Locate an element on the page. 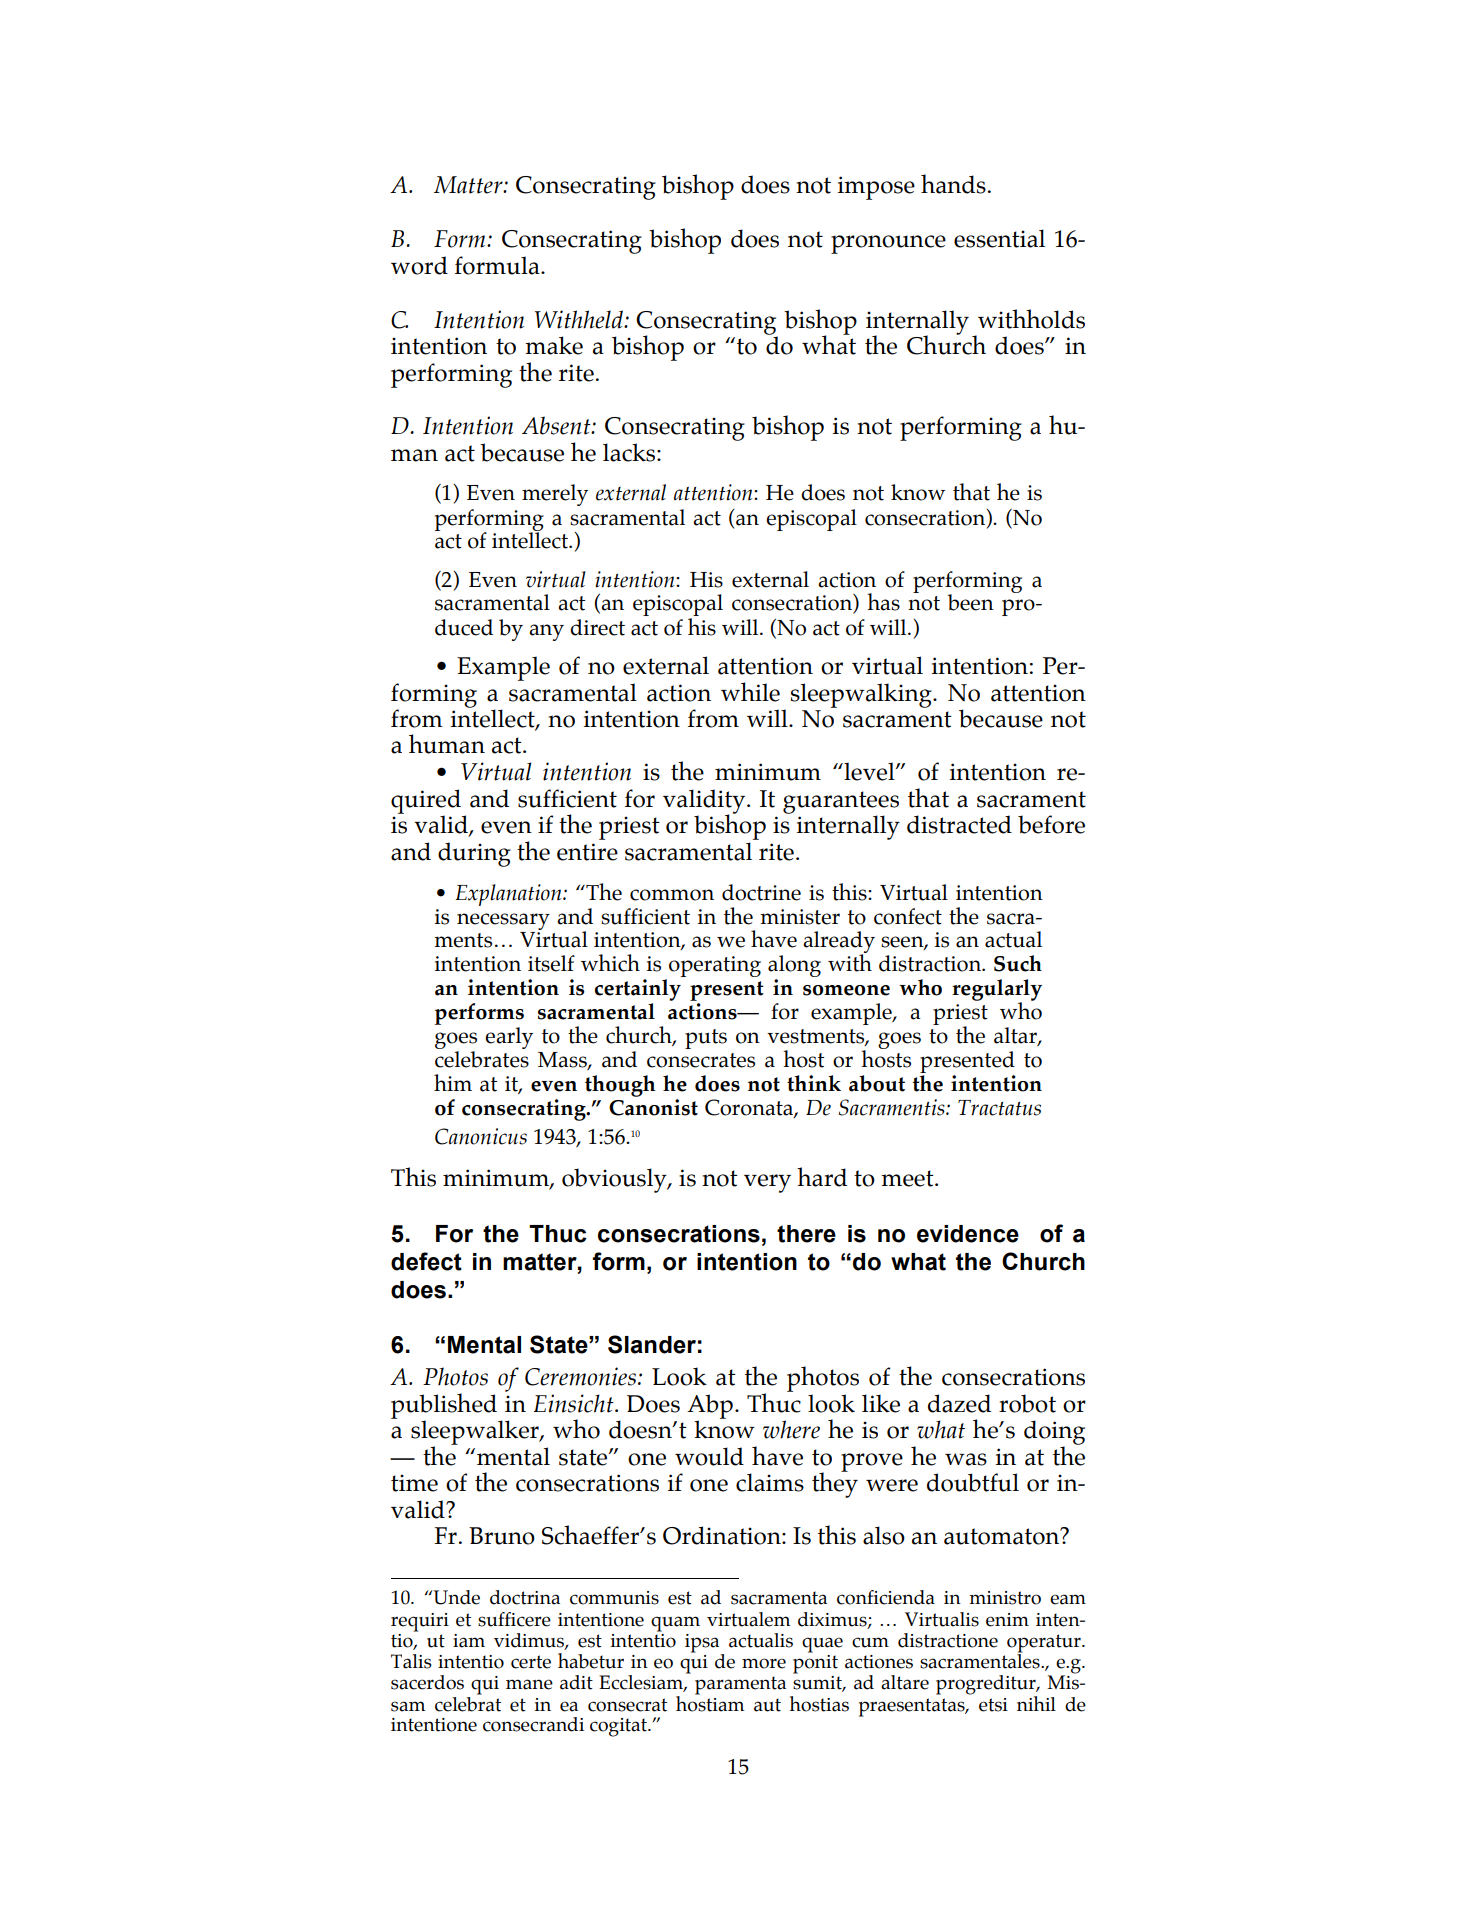 Image resolution: width=1477 pixels, height=1911 pixels. been is located at coordinates (970, 602).
